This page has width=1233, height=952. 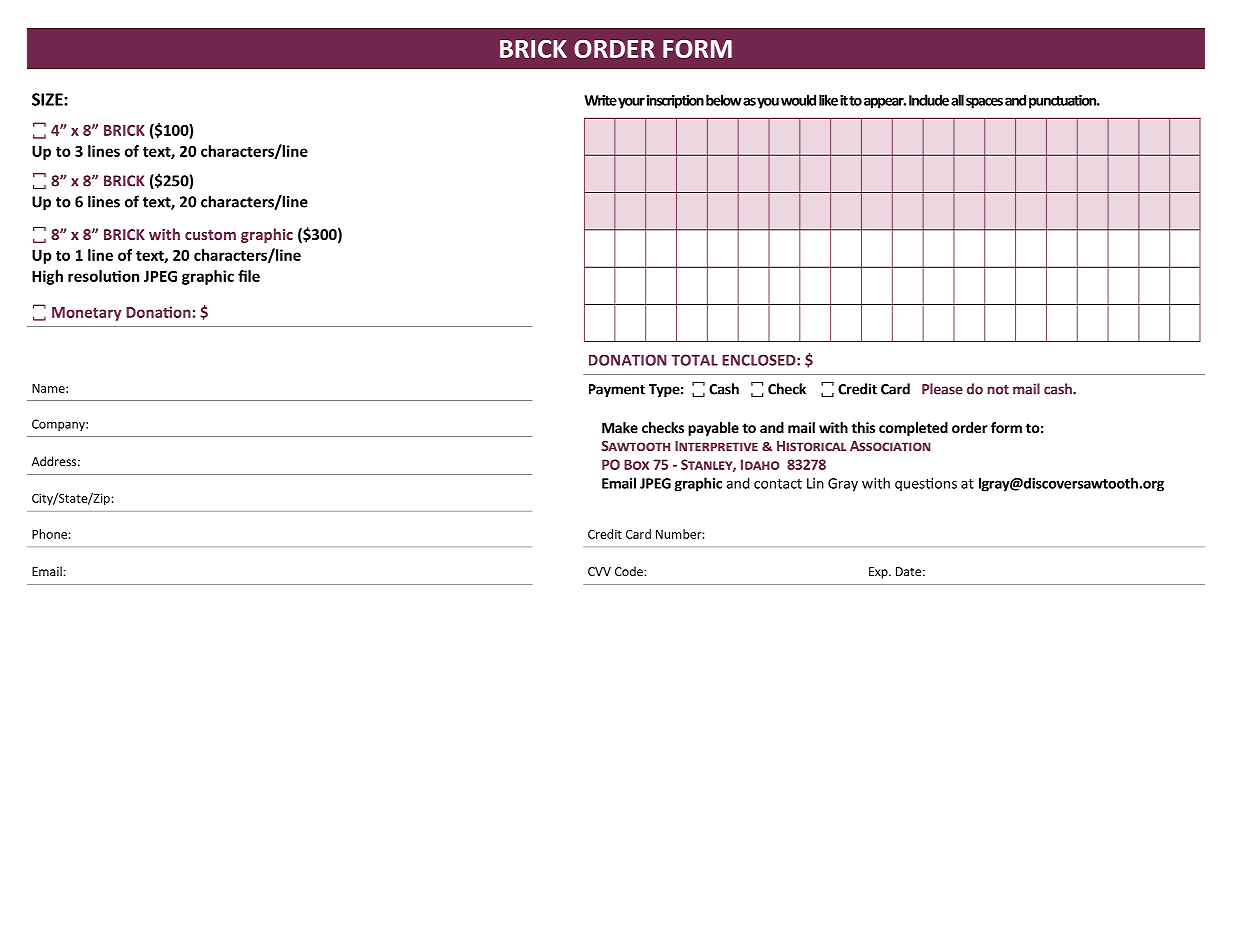 What do you see at coordinates (87, 314) in the page?
I see `Monetary` at bounding box center [87, 314].
